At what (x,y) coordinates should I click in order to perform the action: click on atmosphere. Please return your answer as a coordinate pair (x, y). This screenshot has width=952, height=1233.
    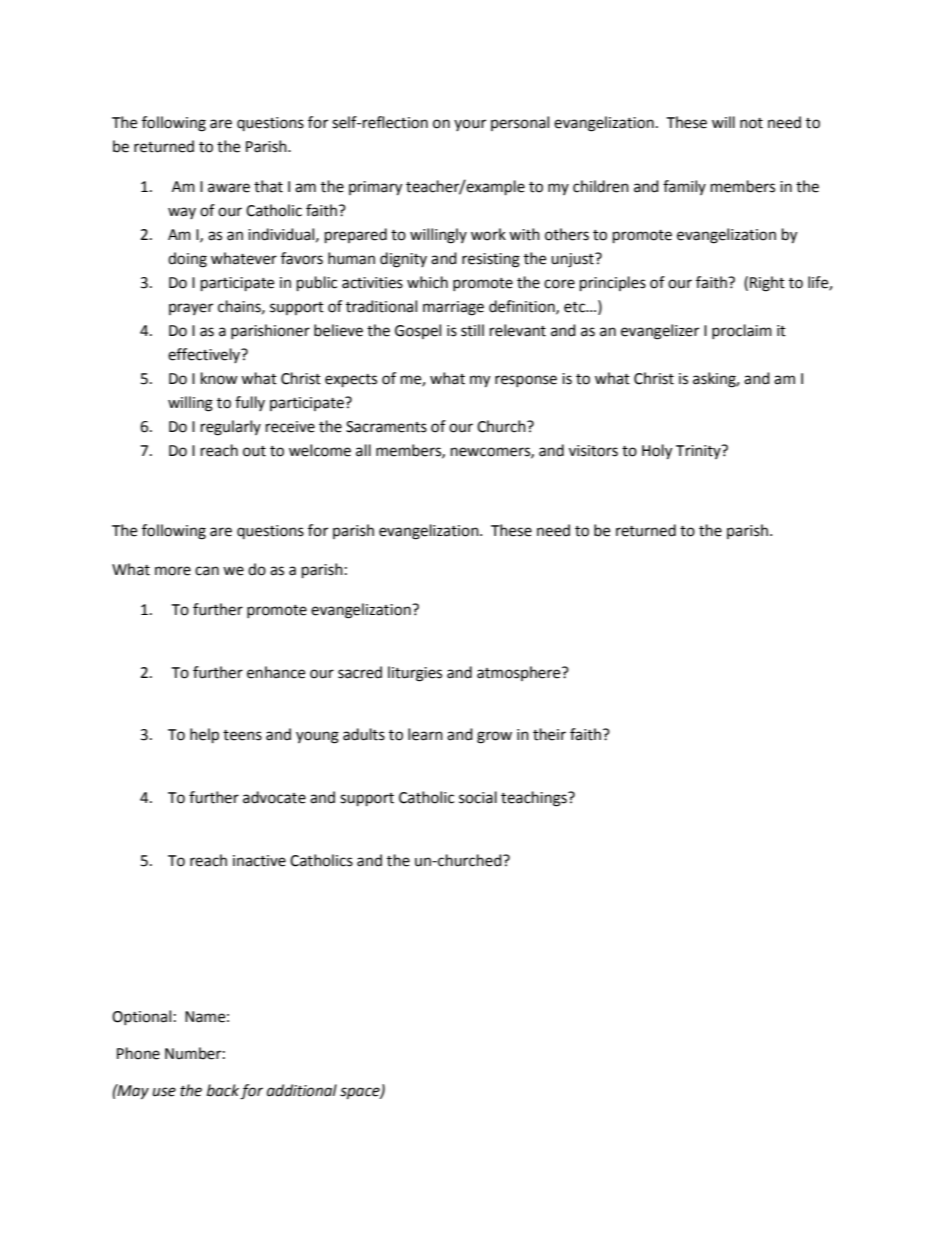
    Looking at the image, I should click on (520, 673).
